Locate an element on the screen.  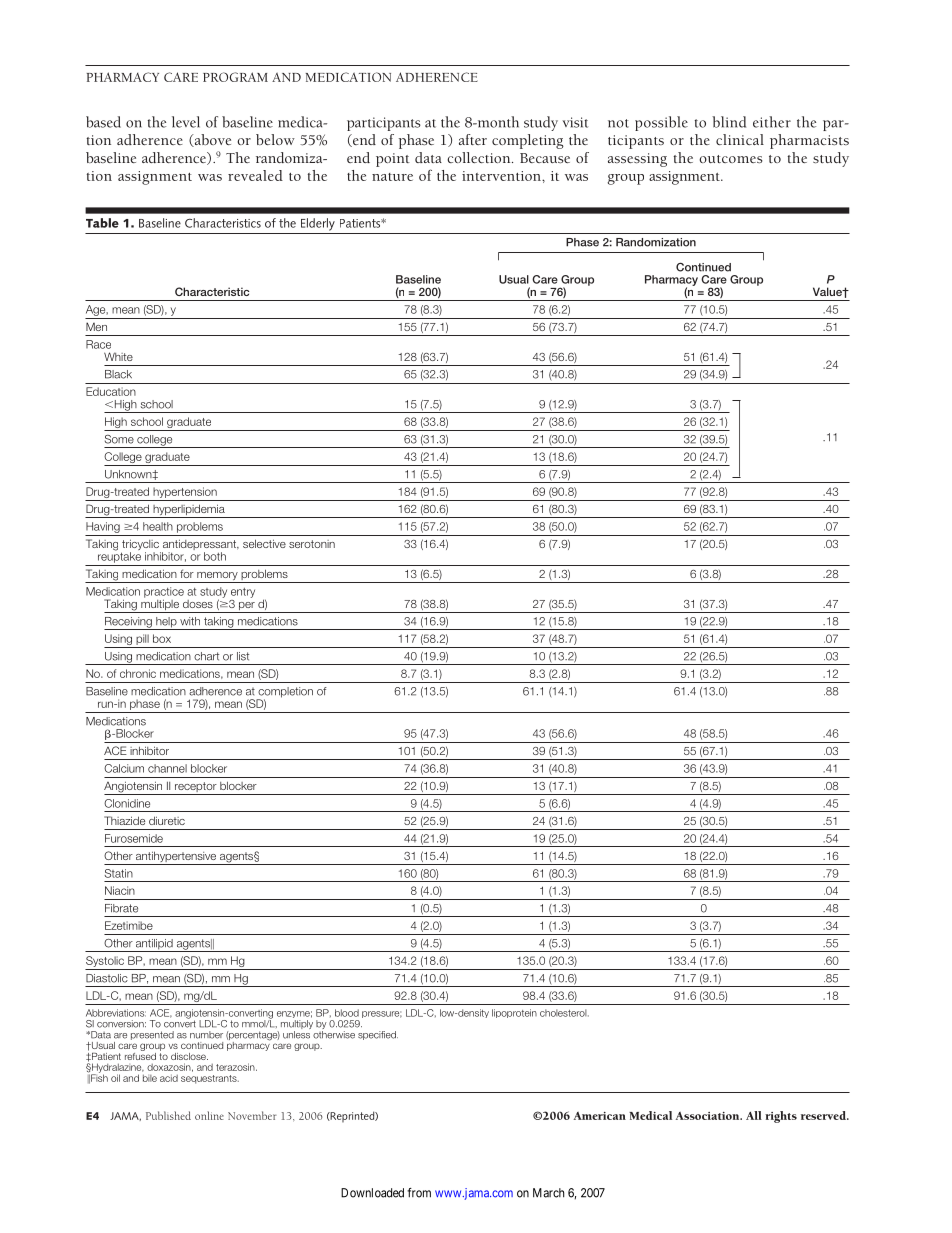
All is located at coordinates (754, 1115).
